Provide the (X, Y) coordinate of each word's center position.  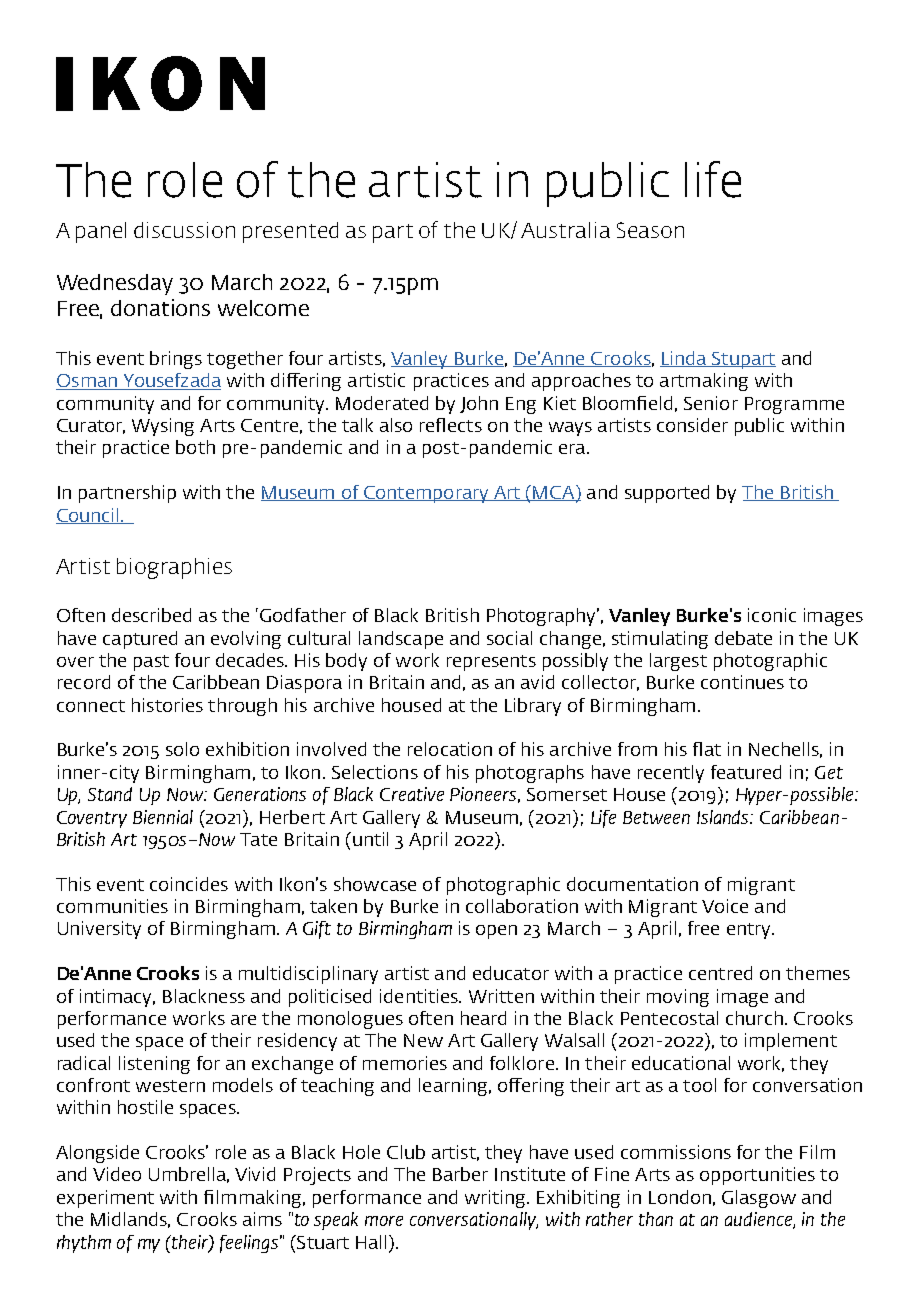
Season (650, 230)
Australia (565, 230)
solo (182, 749)
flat (707, 749)
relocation (450, 749)
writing (497, 1199)
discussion (184, 230)
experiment (105, 1199)
